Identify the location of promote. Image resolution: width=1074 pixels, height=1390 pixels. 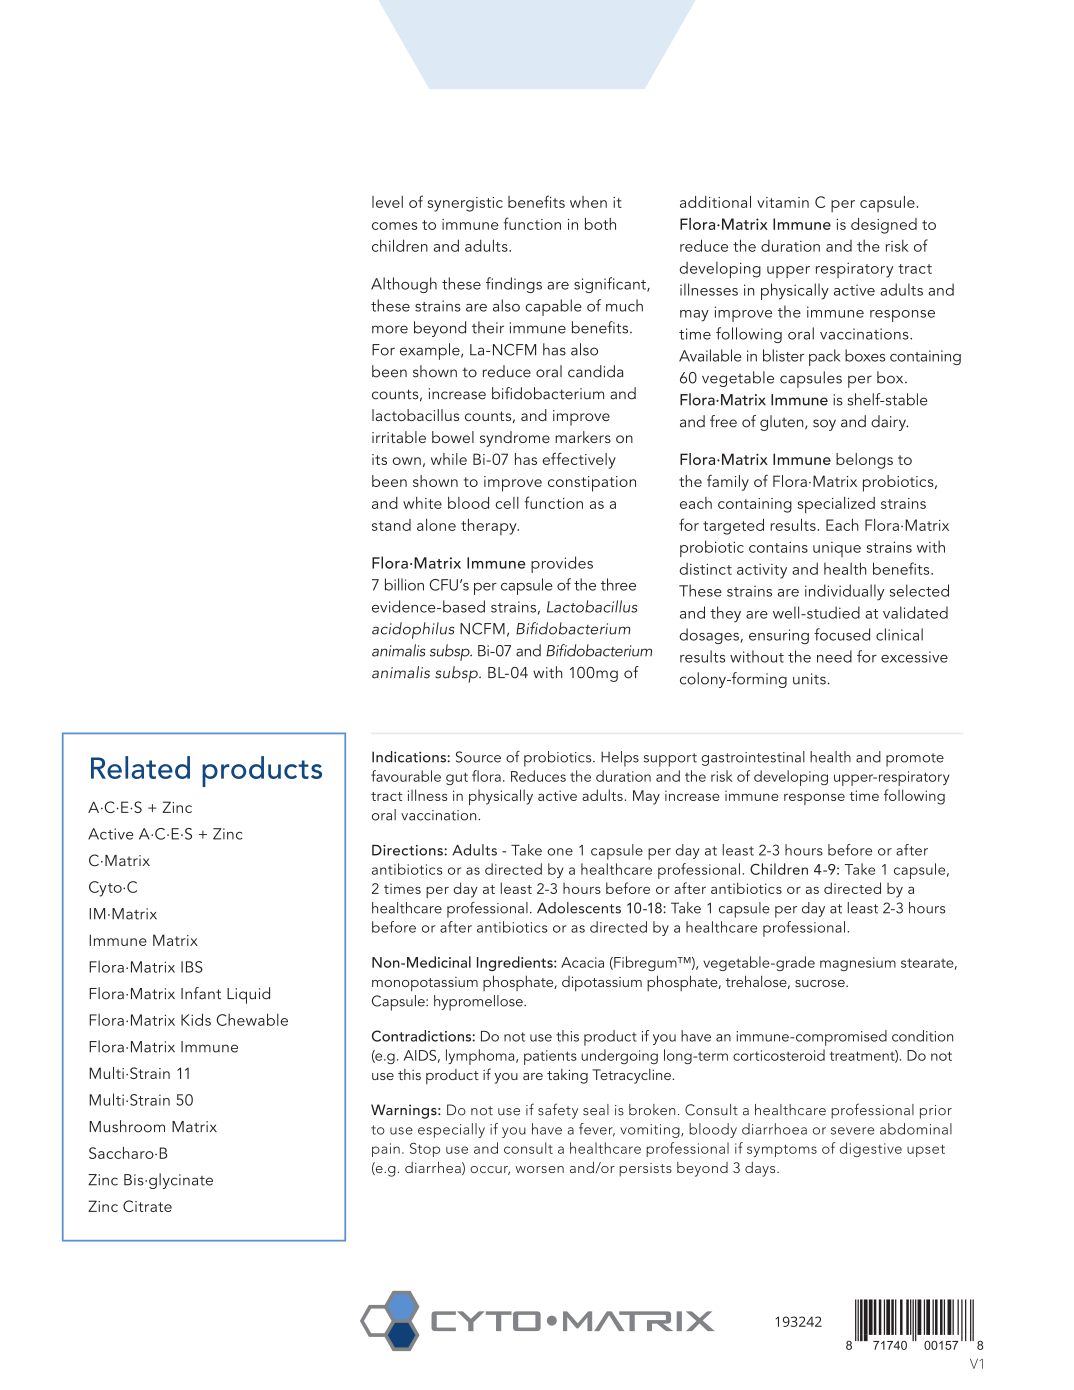
(915, 760).
